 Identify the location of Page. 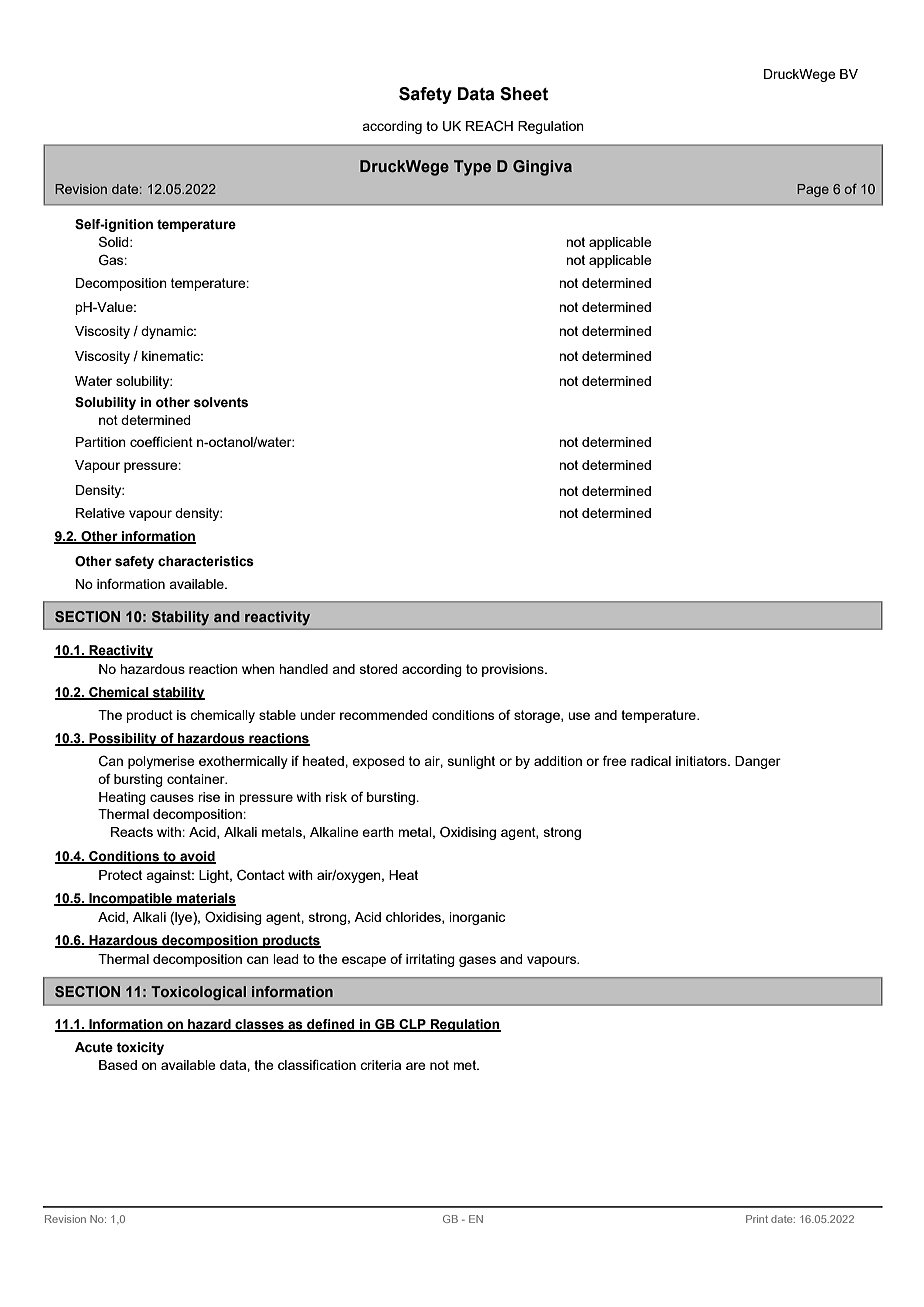
(813, 190).
